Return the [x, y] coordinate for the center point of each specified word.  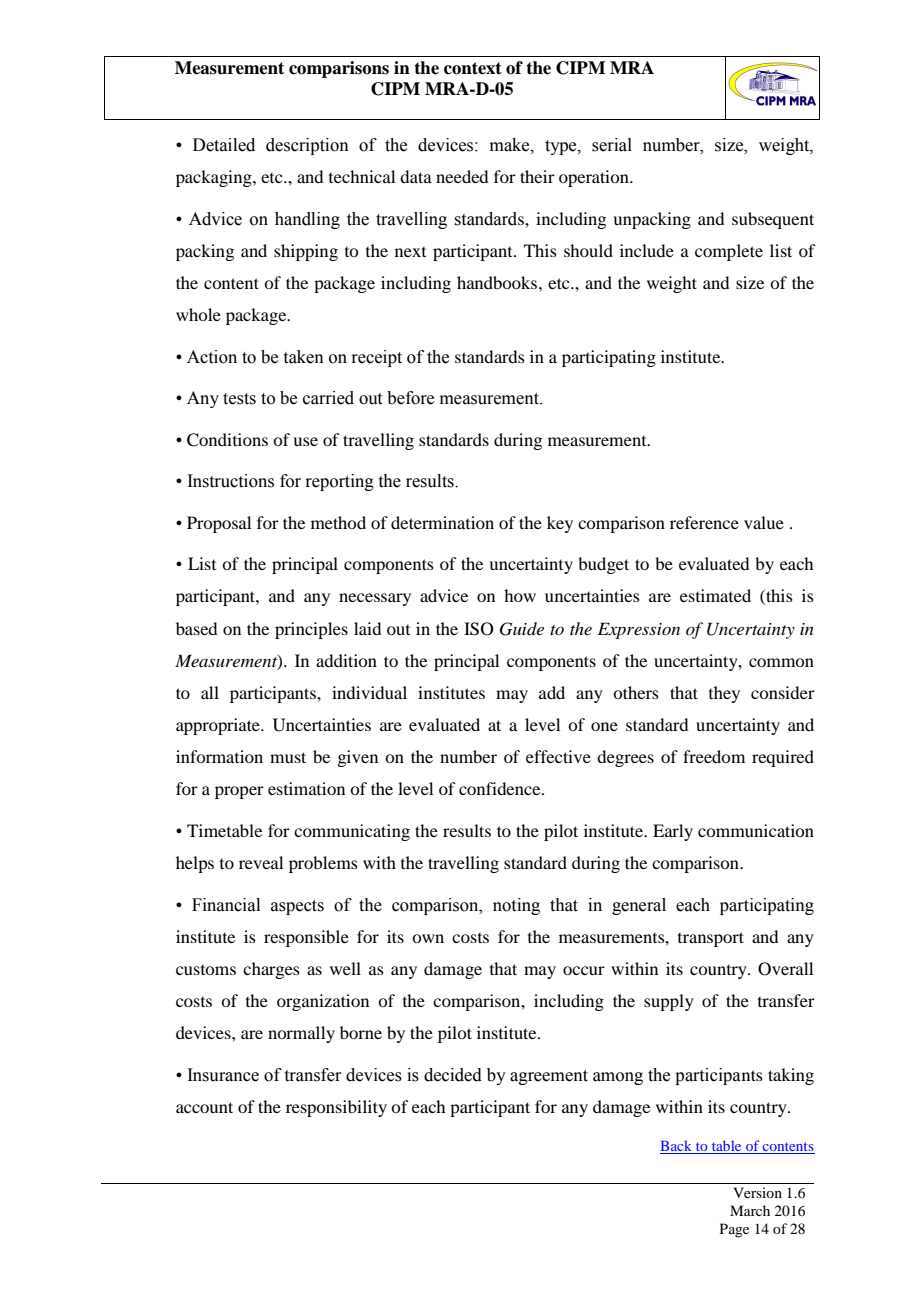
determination [442, 522]
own [428, 938]
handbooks [497, 282]
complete [729, 252]
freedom [714, 756]
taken [304, 357]
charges [271, 970]
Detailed [224, 145]
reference [704, 522]
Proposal [219, 524]
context [473, 68]
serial [612, 145]
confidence [501, 788]
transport [711, 939]
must [288, 757]
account [204, 1107]
